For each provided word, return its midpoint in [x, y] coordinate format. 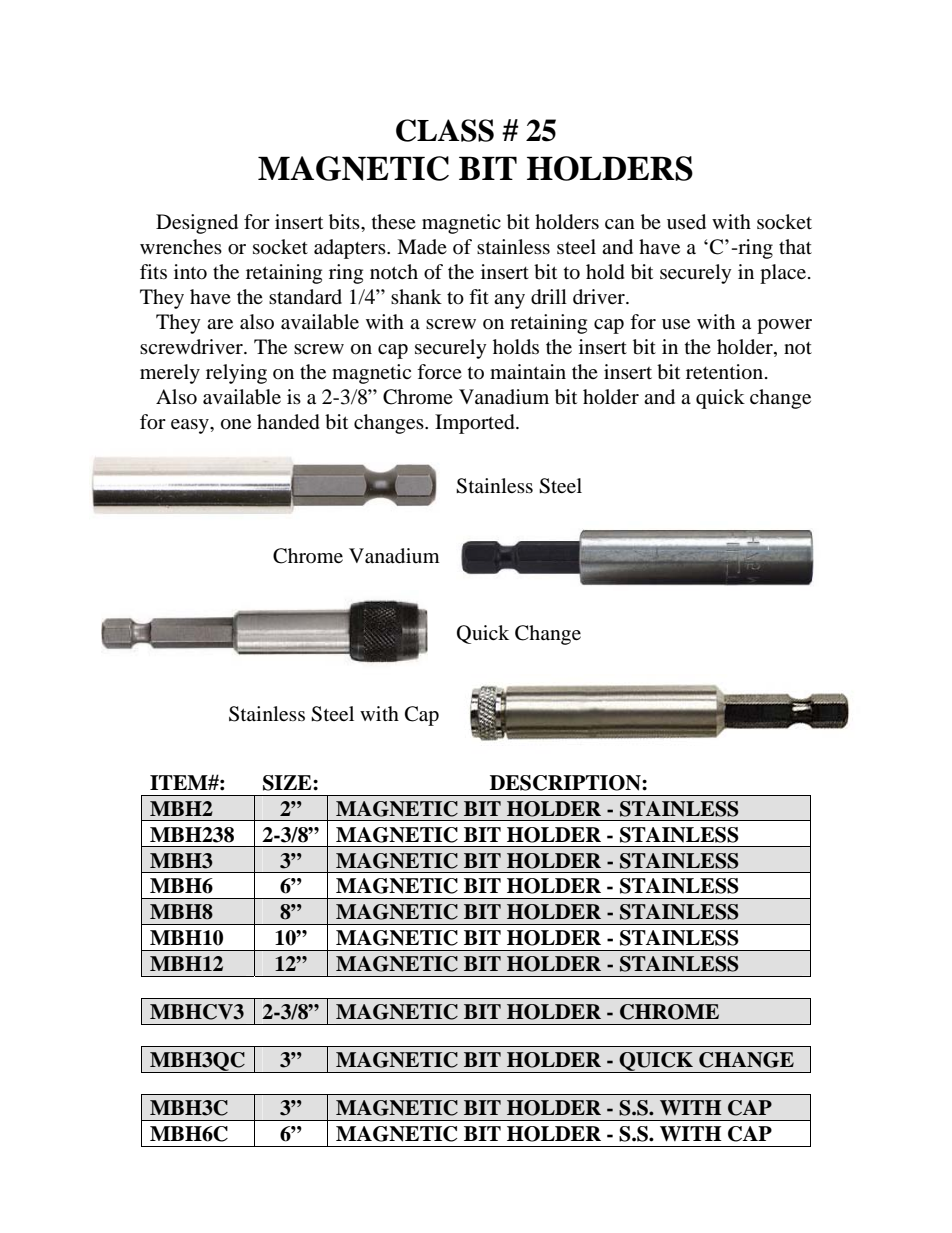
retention [724, 372]
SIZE [288, 783]
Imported [476, 424]
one [236, 424]
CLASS [445, 130]
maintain [528, 371]
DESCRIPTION [566, 783]
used [686, 222]
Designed [197, 224]
